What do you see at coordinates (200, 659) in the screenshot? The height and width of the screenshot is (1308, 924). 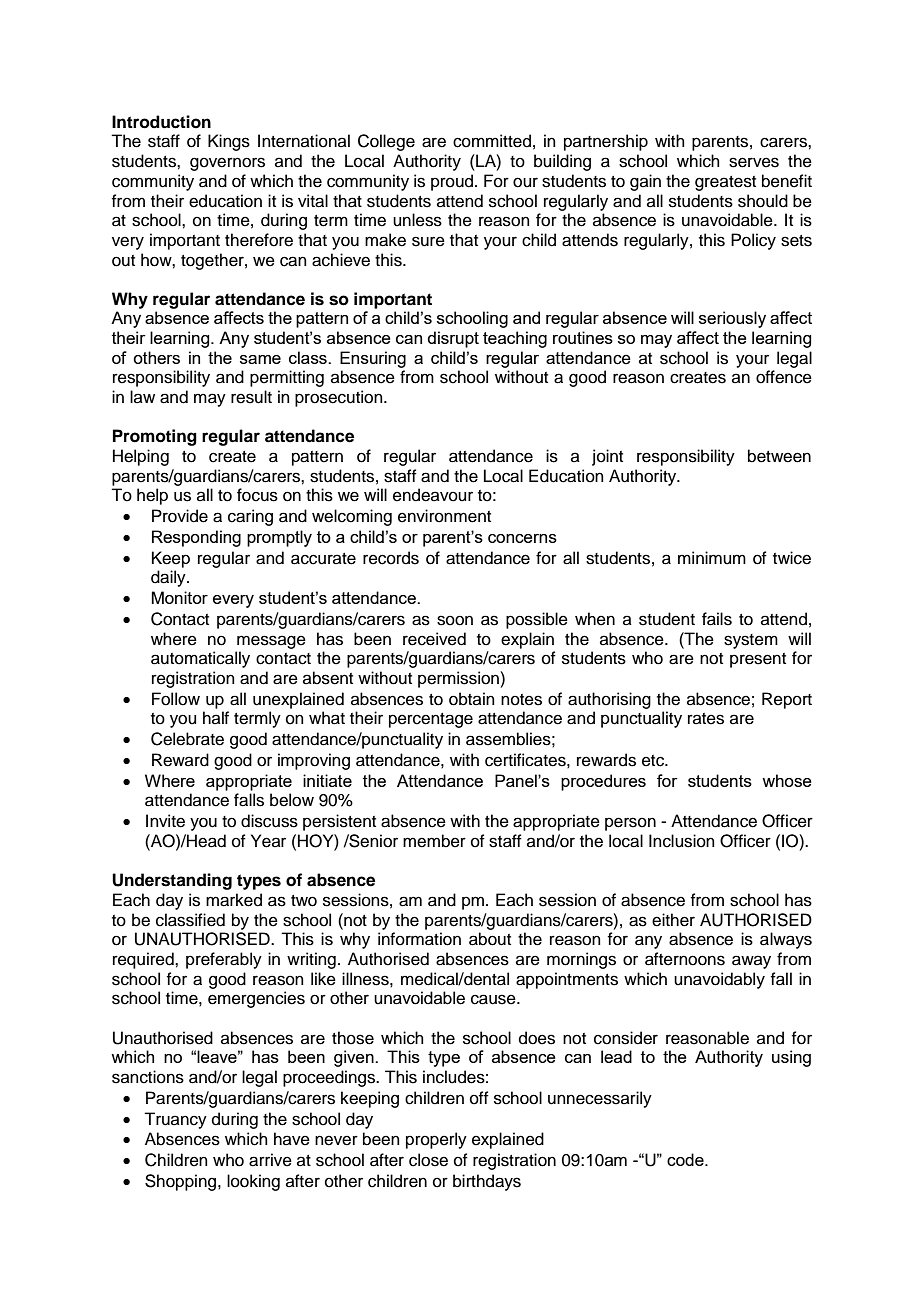 I see `automatically` at bounding box center [200, 659].
